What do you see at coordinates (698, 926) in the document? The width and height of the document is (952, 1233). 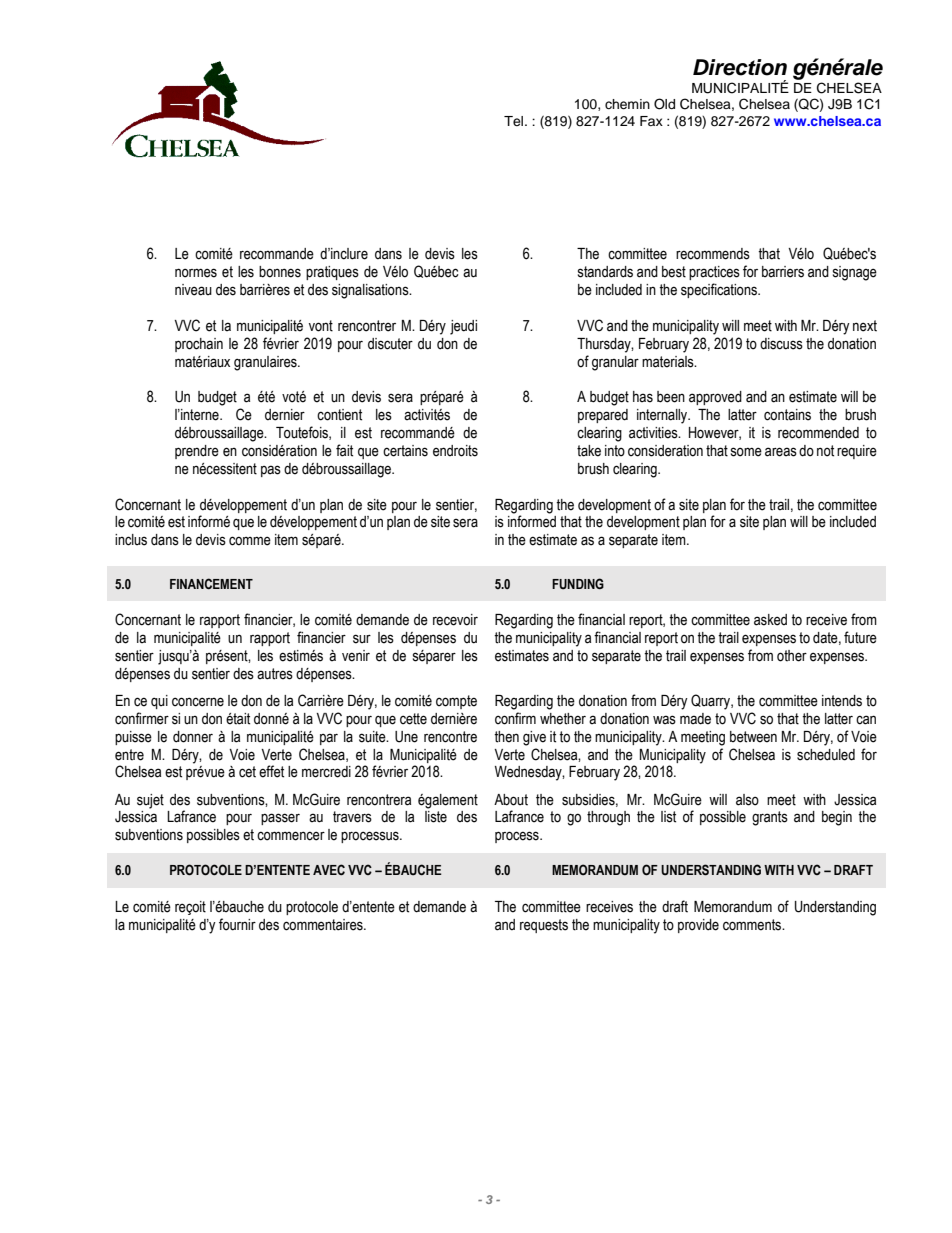 I see `provide` at bounding box center [698, 926].
